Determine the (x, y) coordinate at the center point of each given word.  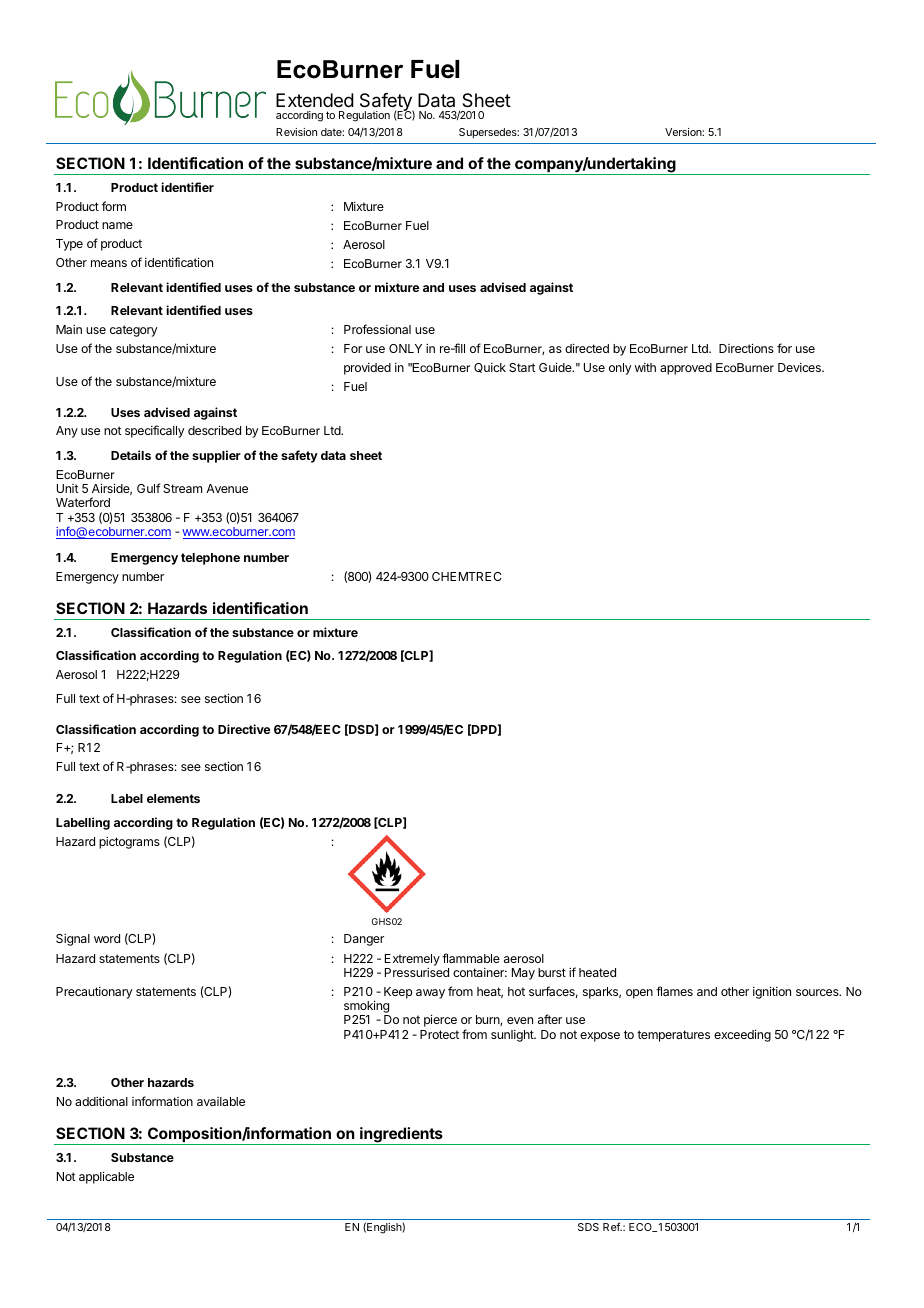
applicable (106, 1177)
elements (173, 798)
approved (686, 369)
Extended (315, 100)
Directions (746, 348)
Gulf (148, 488)
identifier (187, 187)
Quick (490, 368)
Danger (364, 940)
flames (674, 991)
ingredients (401, 1136)
